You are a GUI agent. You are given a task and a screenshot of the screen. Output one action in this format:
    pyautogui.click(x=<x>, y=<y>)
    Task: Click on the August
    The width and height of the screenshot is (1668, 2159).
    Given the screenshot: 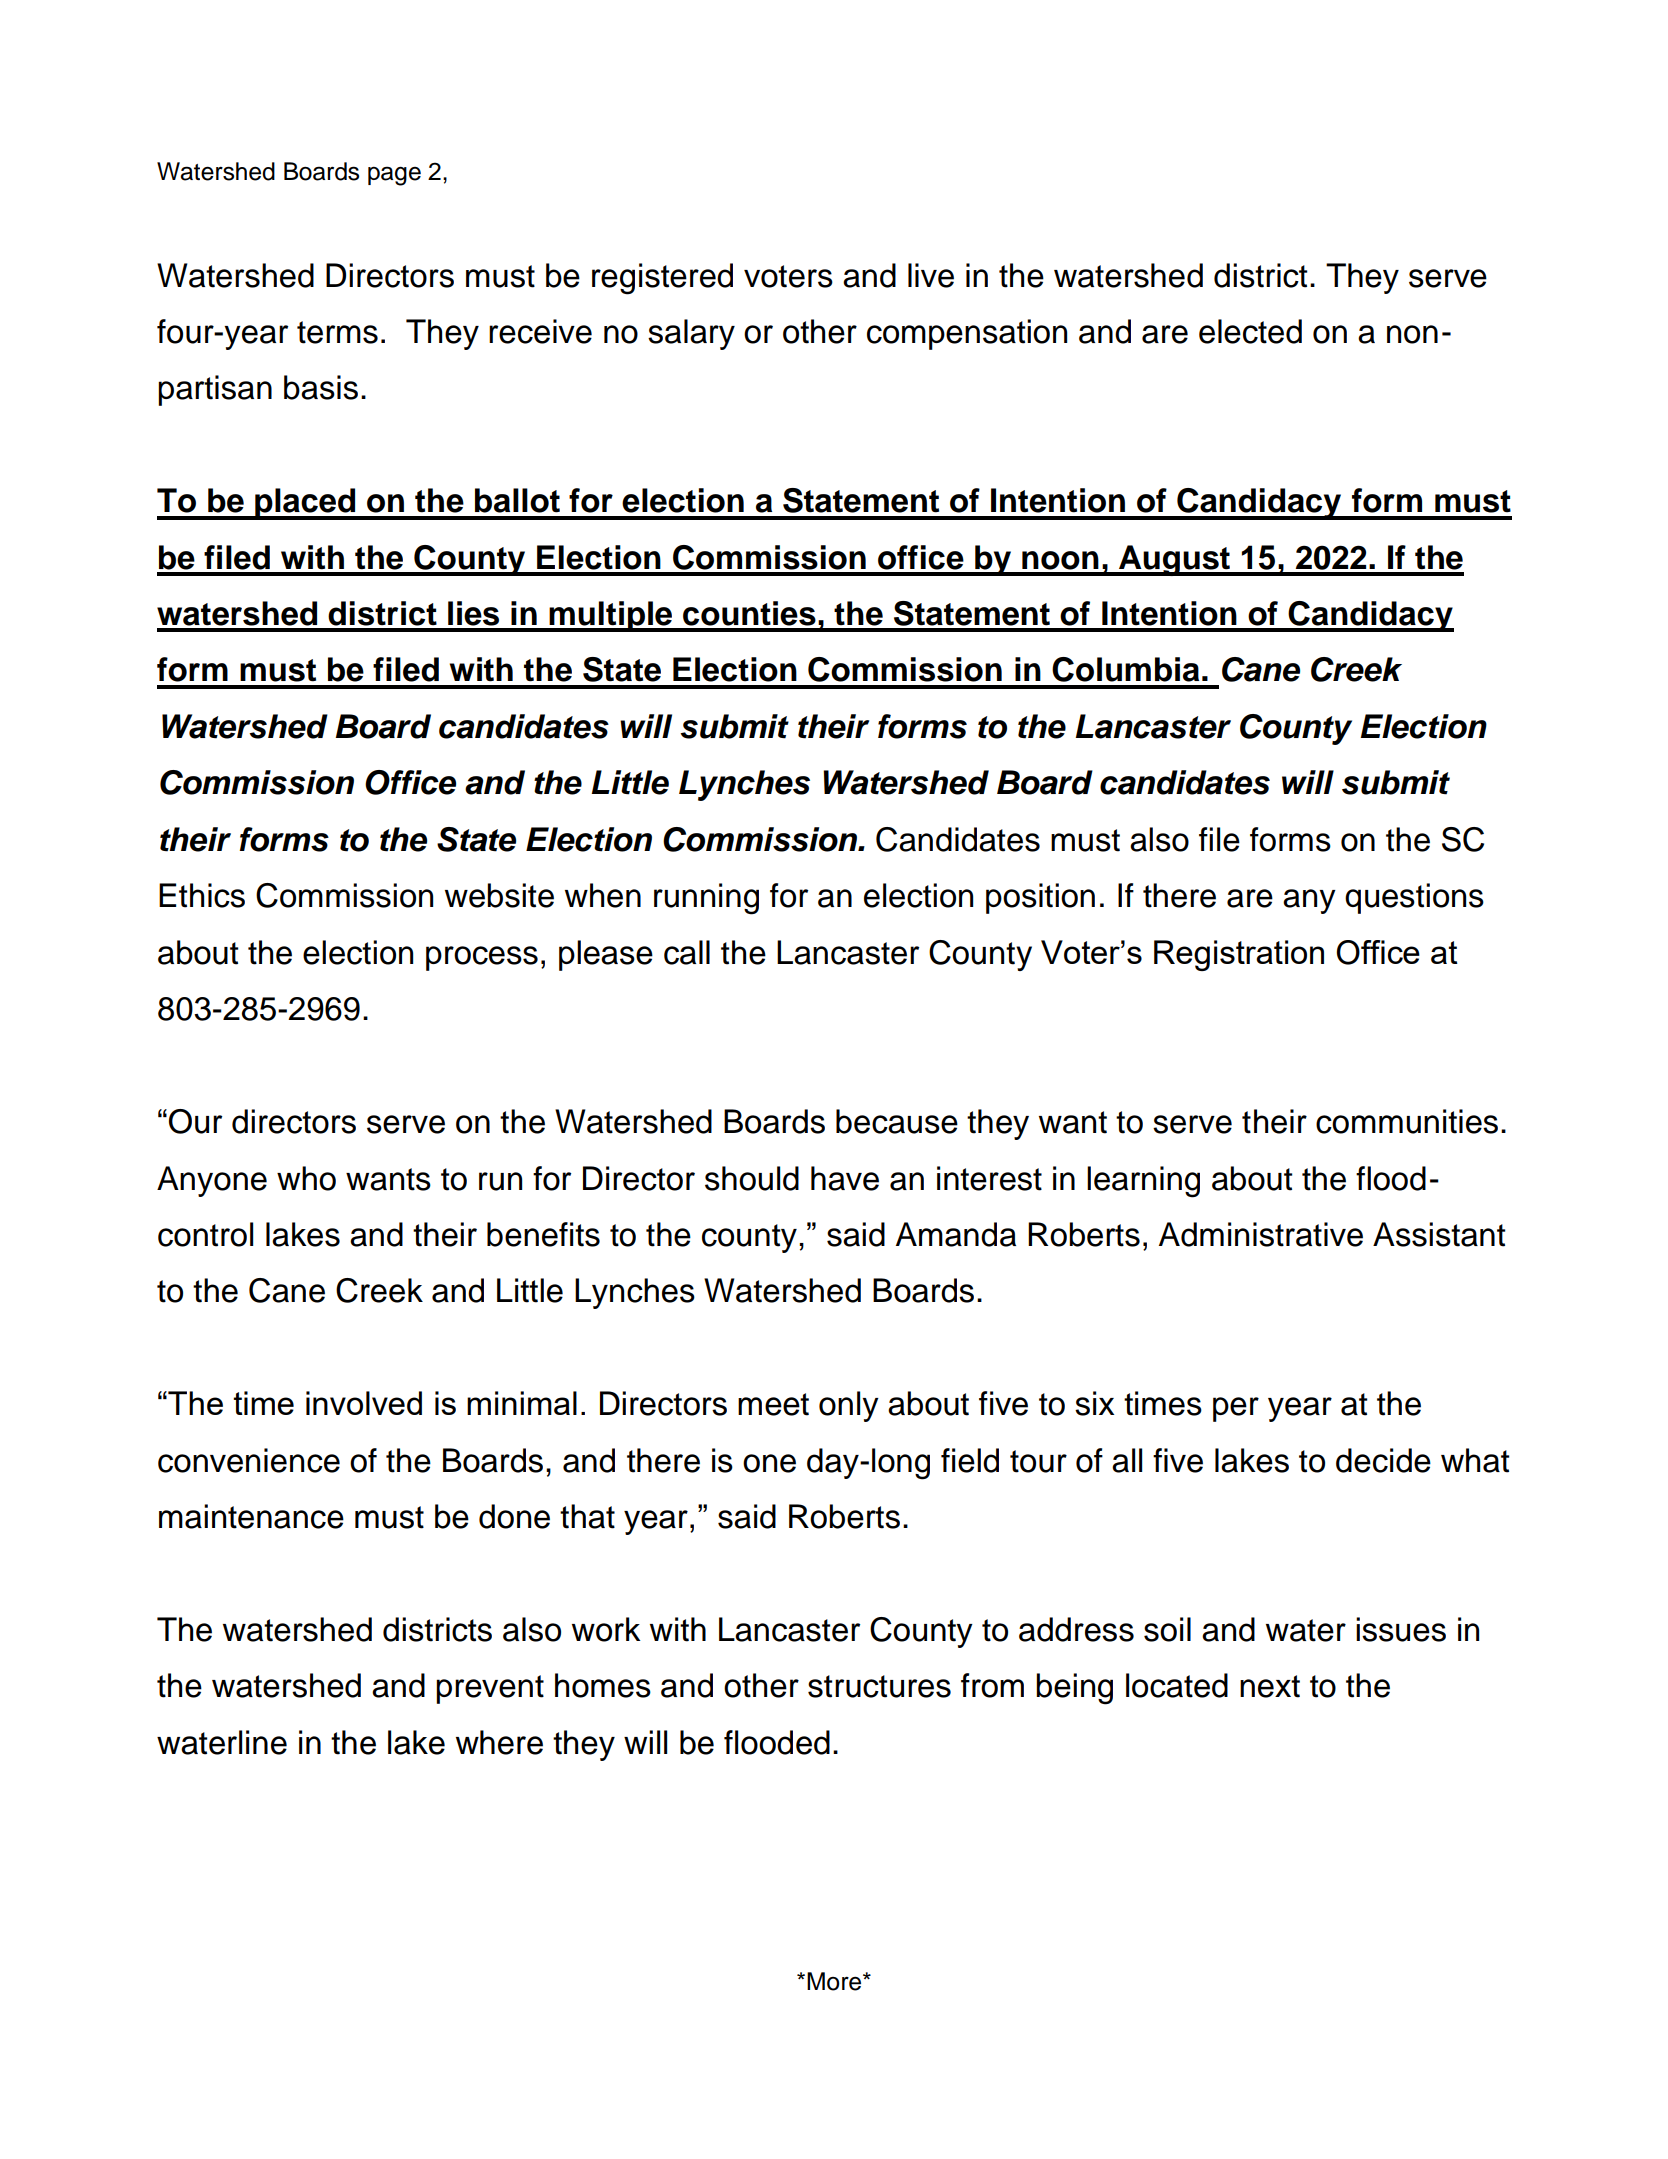 What is the action you would take?
    pyautogui.click(x=1175, y=560)
